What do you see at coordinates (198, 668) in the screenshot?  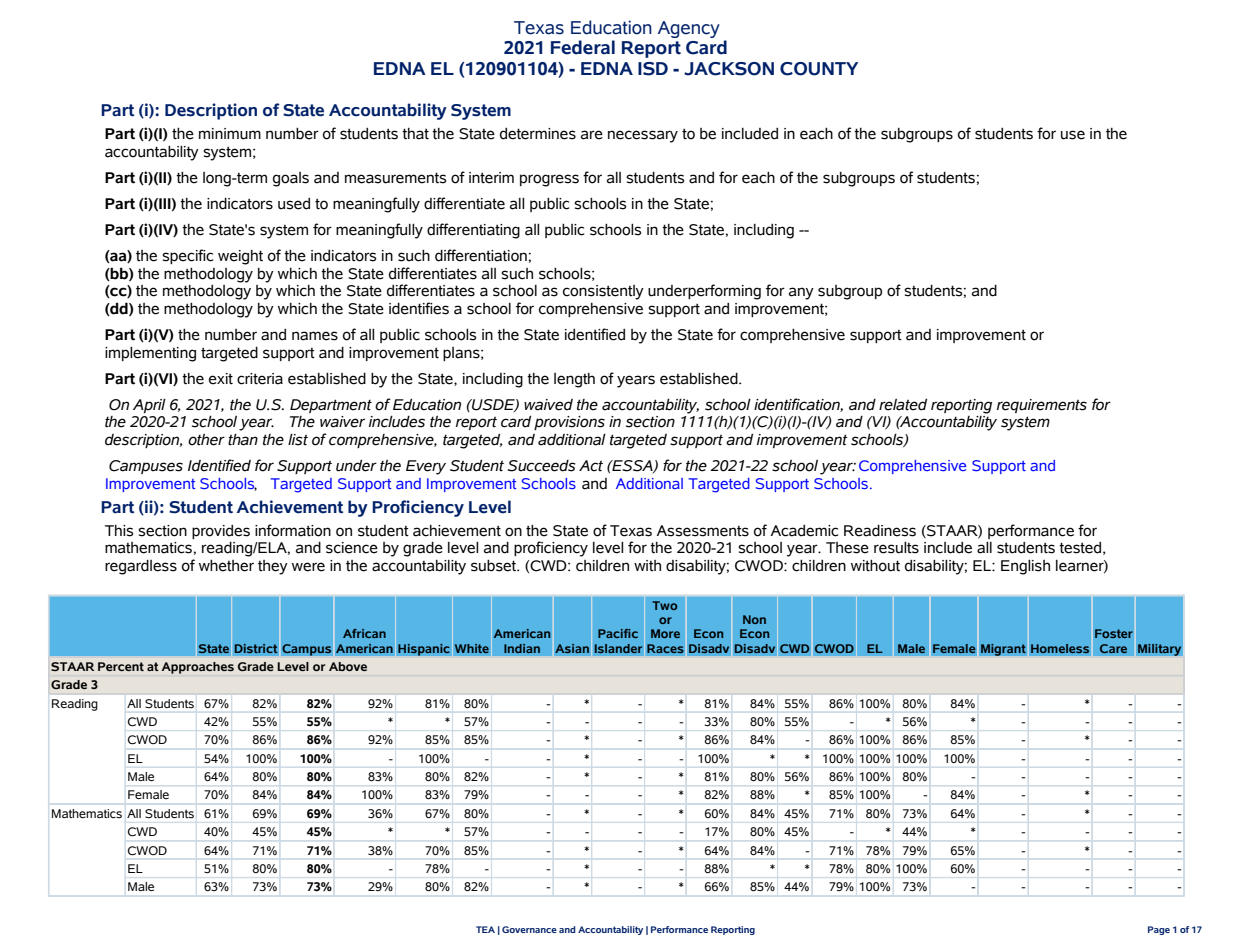 I see `Approaches` at bounding box center [198, 668].
